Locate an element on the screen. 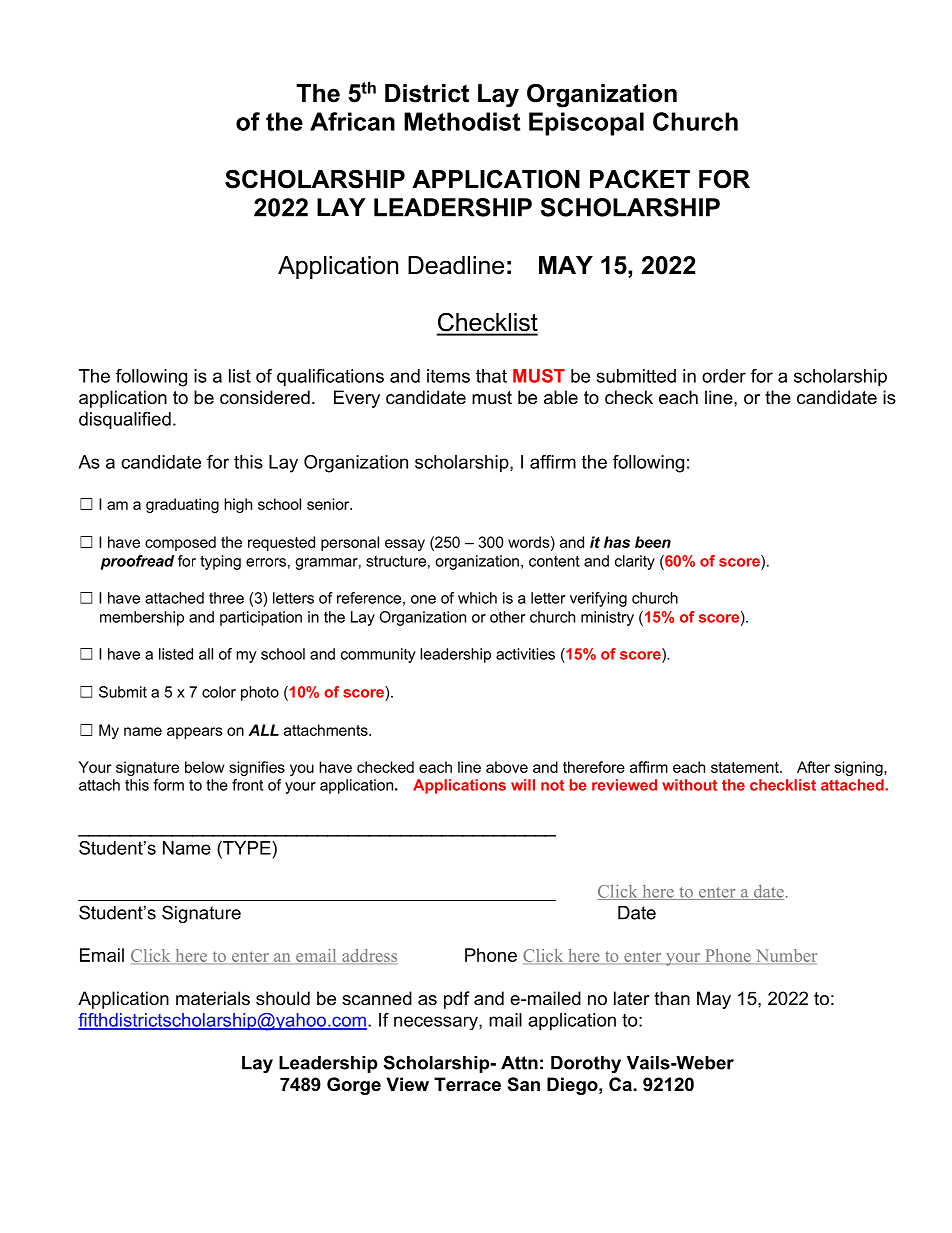 Image resolution: width=952 pixels, height=1233 pixels. Terrace is located at coordinates (467, 1084).
